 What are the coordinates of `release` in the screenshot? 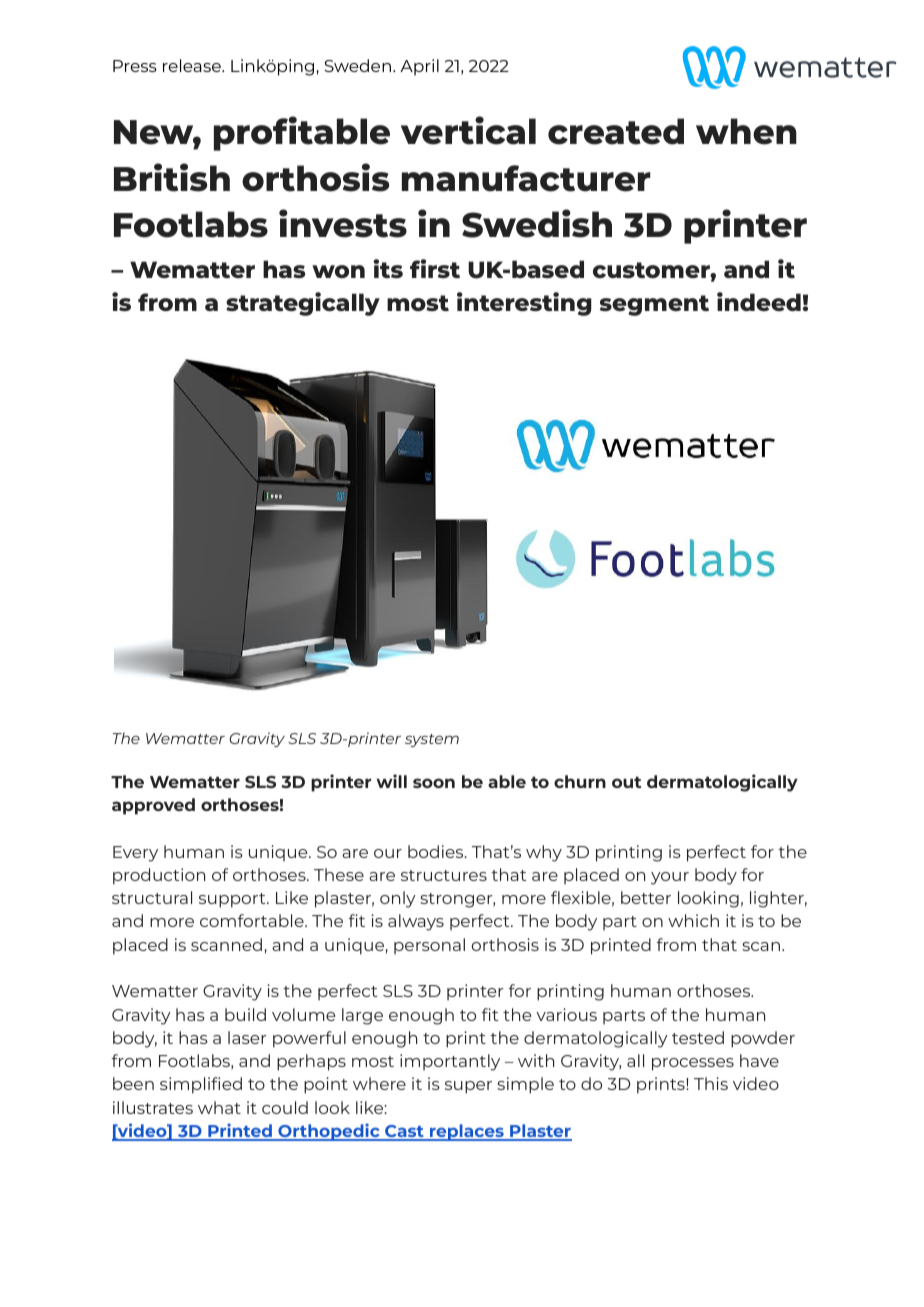 It's located at (193, 65).
